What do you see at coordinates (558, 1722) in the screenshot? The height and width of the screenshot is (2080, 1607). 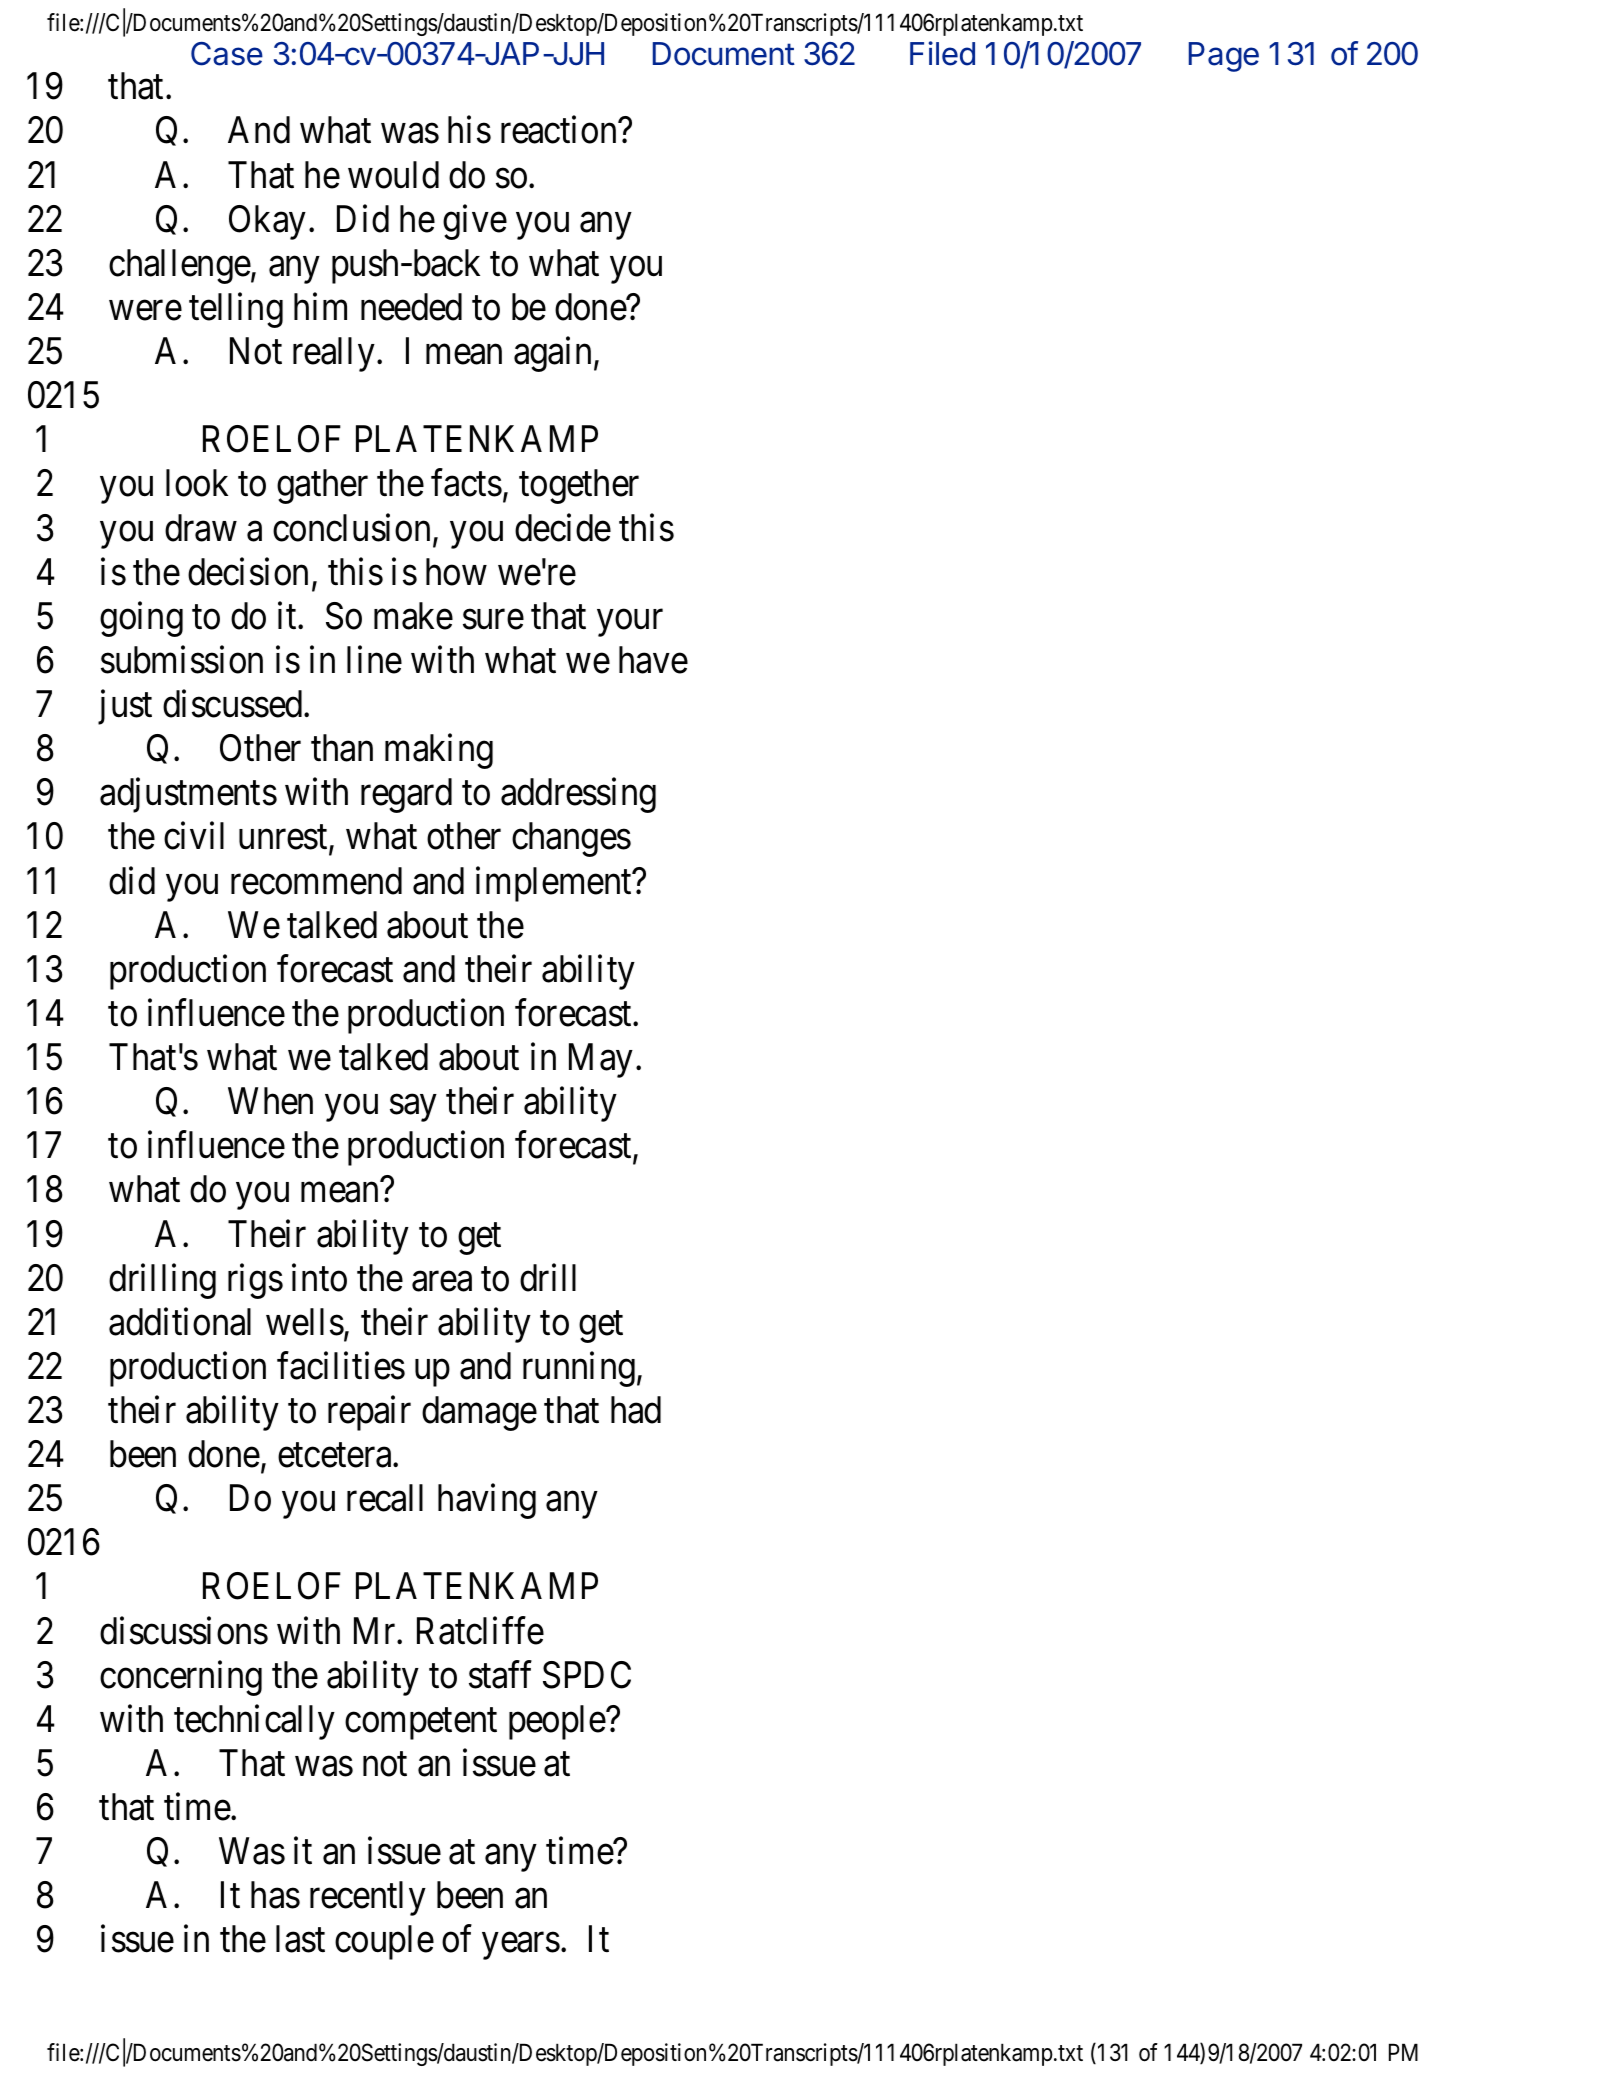 I see `people` at bounding box center [558, 1722].
